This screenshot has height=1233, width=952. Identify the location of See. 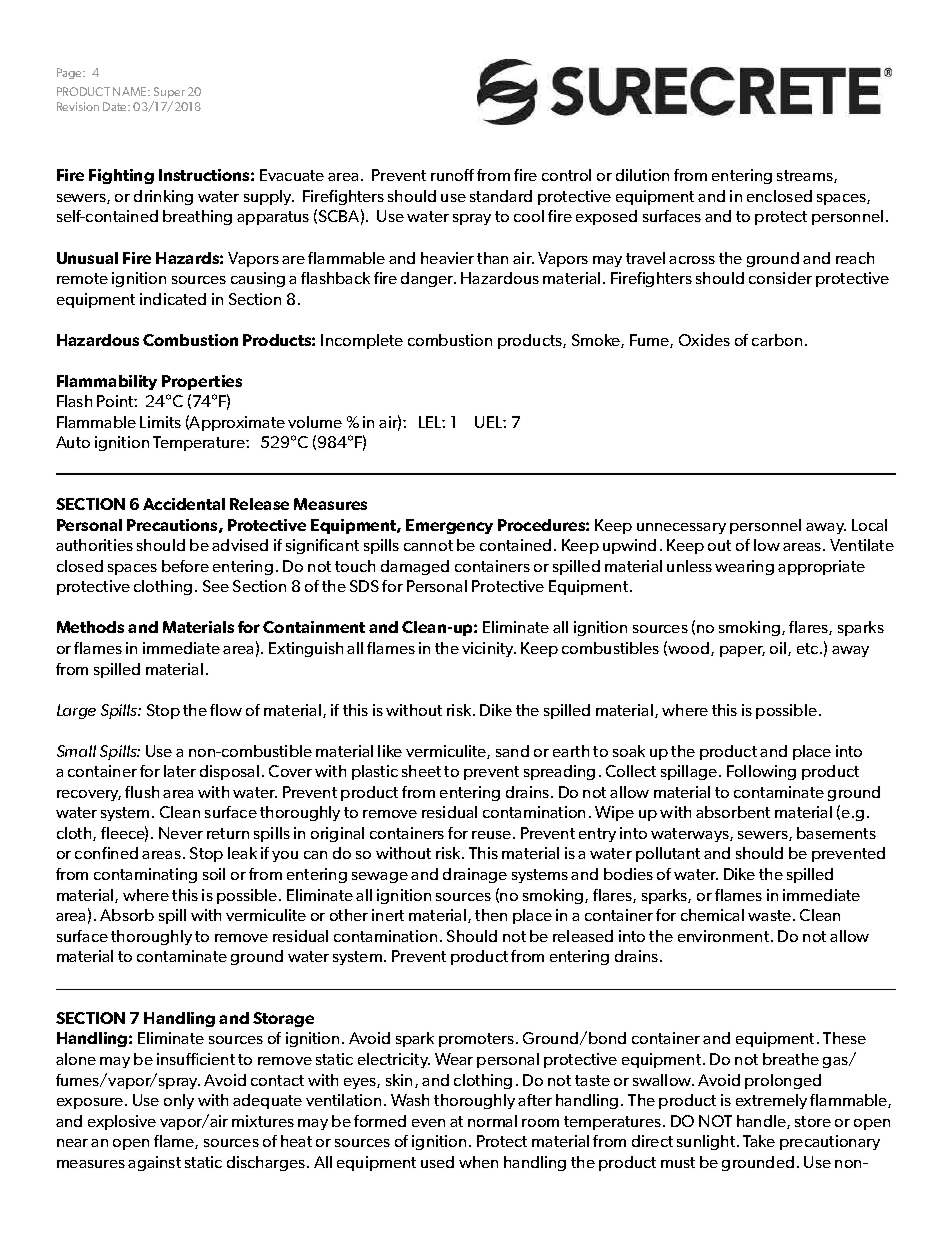
(216, 586).
